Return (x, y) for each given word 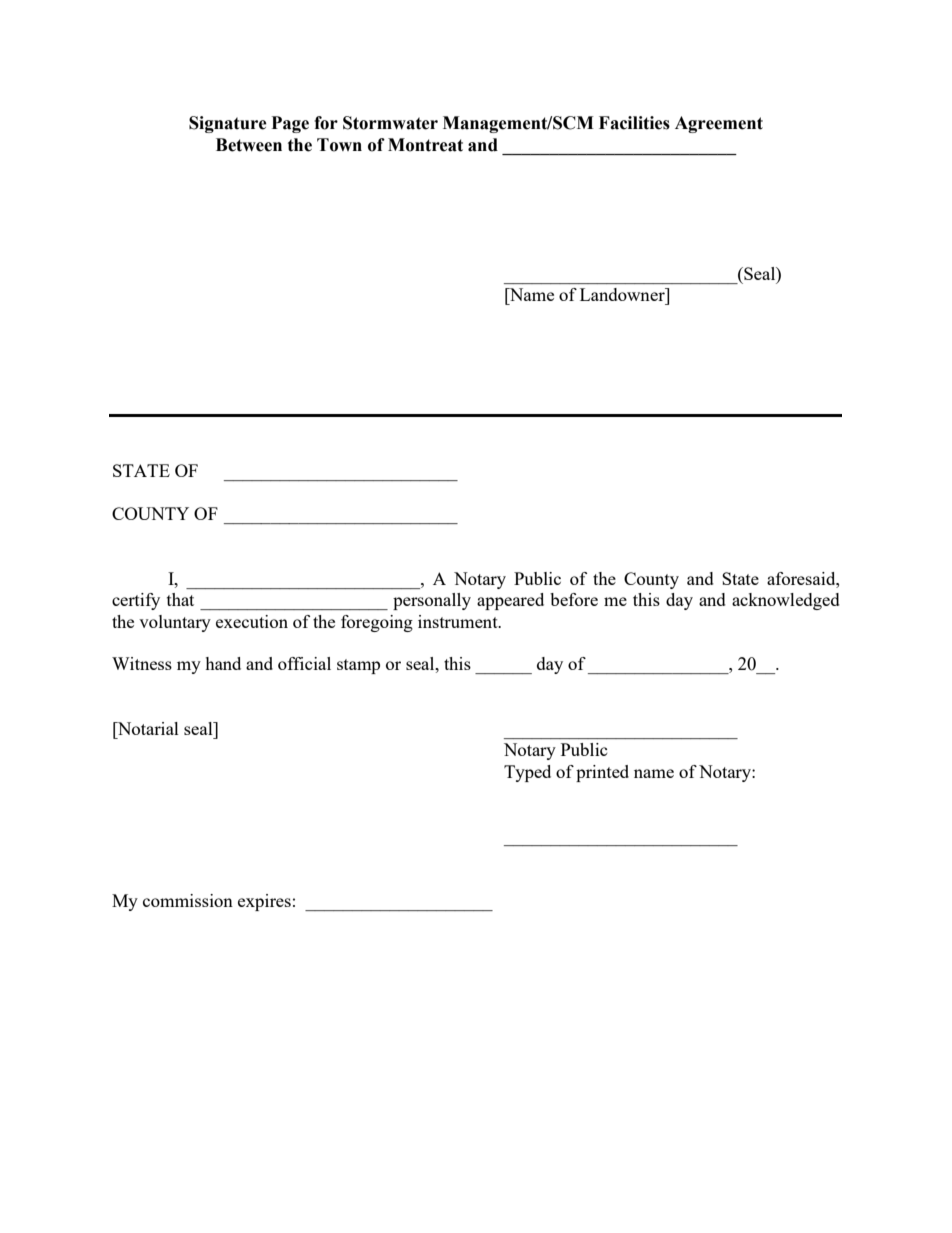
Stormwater (390, 123)
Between (249, 145)
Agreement (719, 124)
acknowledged (786, 601)
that (180, 599)
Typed (527, 773)
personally (432, 601)
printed (602, 773)
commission (188, 900)
